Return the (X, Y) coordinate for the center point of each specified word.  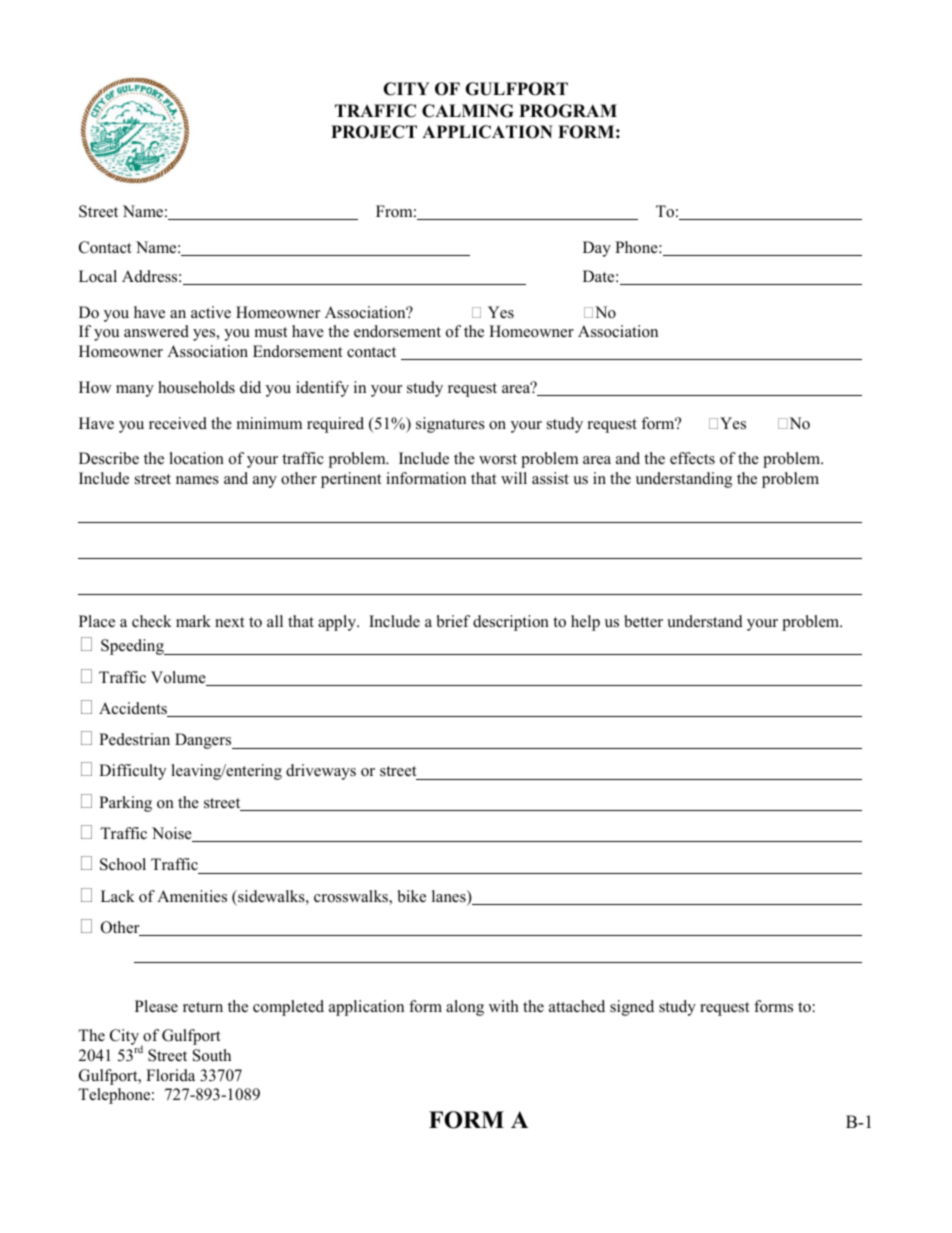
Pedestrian (134, 739)
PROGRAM (568, 111)
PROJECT (374, 132)
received (178, 423)
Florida (170, 1075)
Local (98, 276)
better (643, 621)
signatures (450, 425)
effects (692, 458)
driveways (321, 772)
